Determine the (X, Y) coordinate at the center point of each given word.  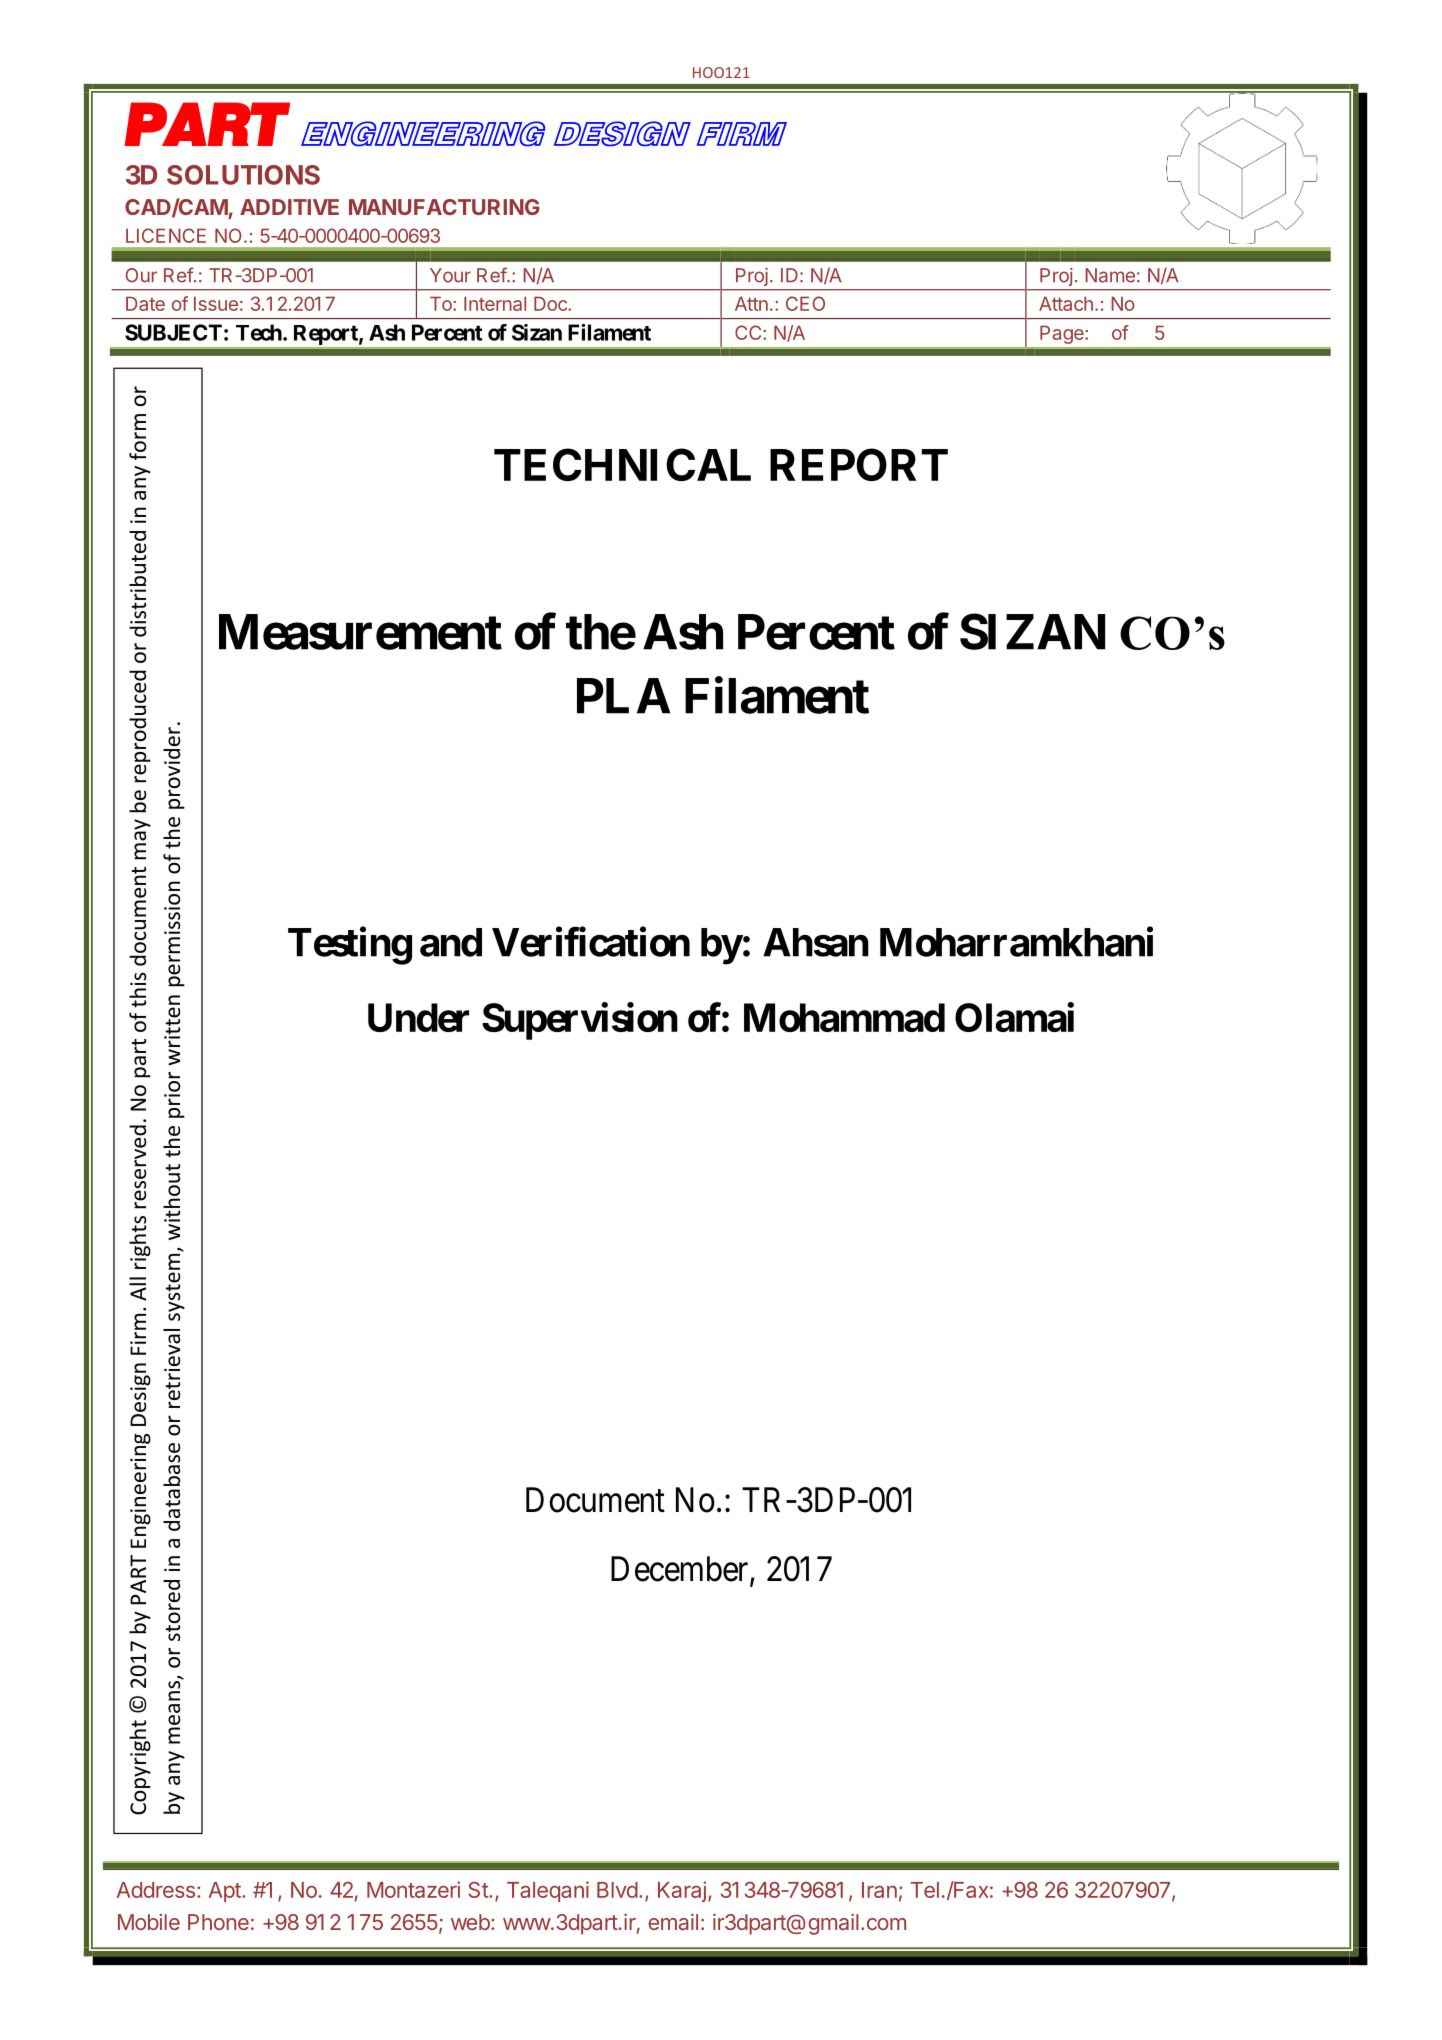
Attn (751, 303)
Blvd (617, 1890)
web (470, 1922)
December (681, 1570)
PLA (624, 696)
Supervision (580, 1021)
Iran (879, 1890)
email (673, 1921)
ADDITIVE (289, 207)
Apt (226, 1892)
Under (418, 1017)
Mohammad (844, 1017)
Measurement (360, 632)
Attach (1066, 303)
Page (1063, 334)
